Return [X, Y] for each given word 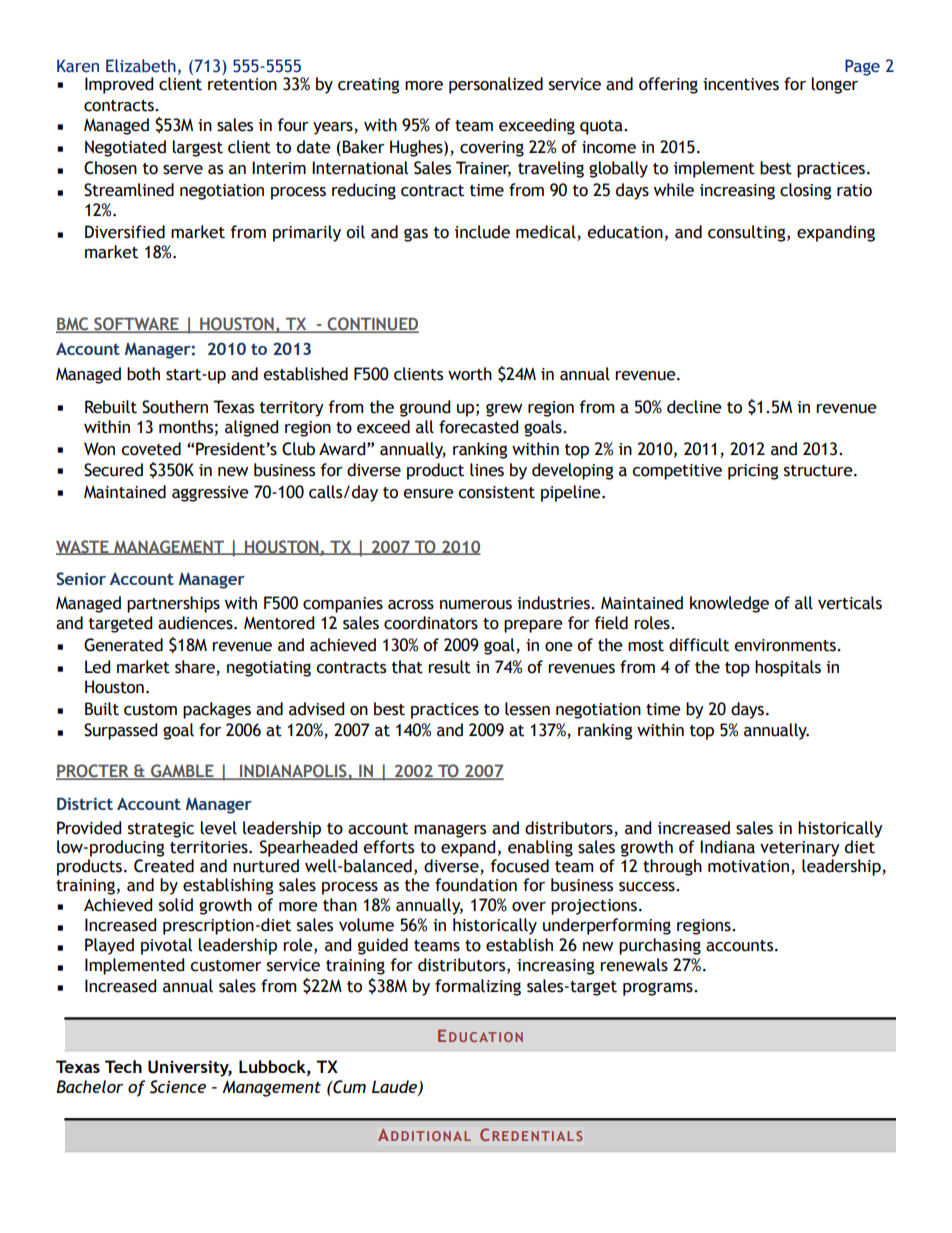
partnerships [173, 604]
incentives [741, 84]
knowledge [729, 604]
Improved [119, 85]
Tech [123, 1066]
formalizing [478, 987]
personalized [496, 85]
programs [659, 989]
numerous [476, 605]
